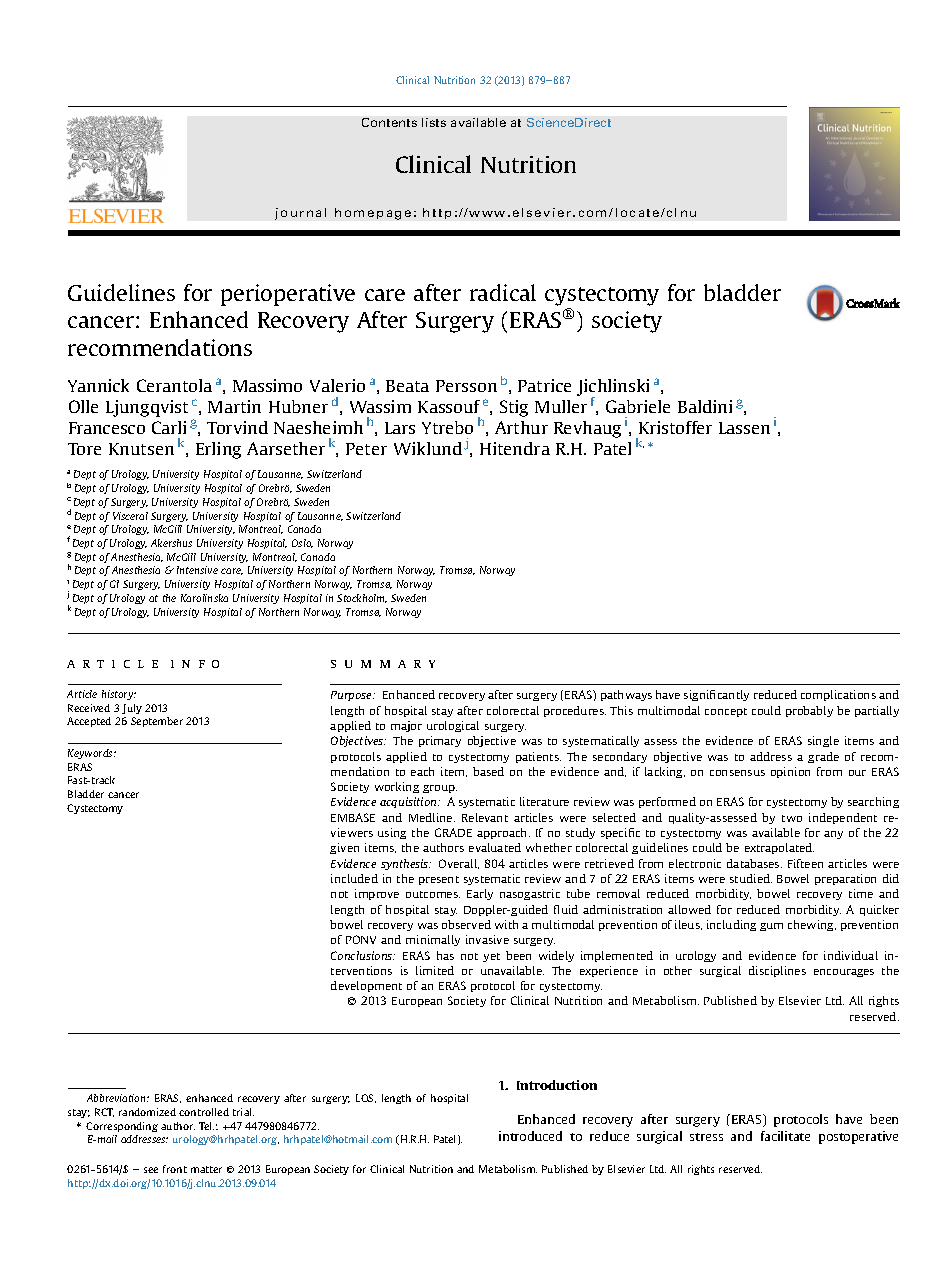  I want to click on Stockholm, so click(362, 598).
